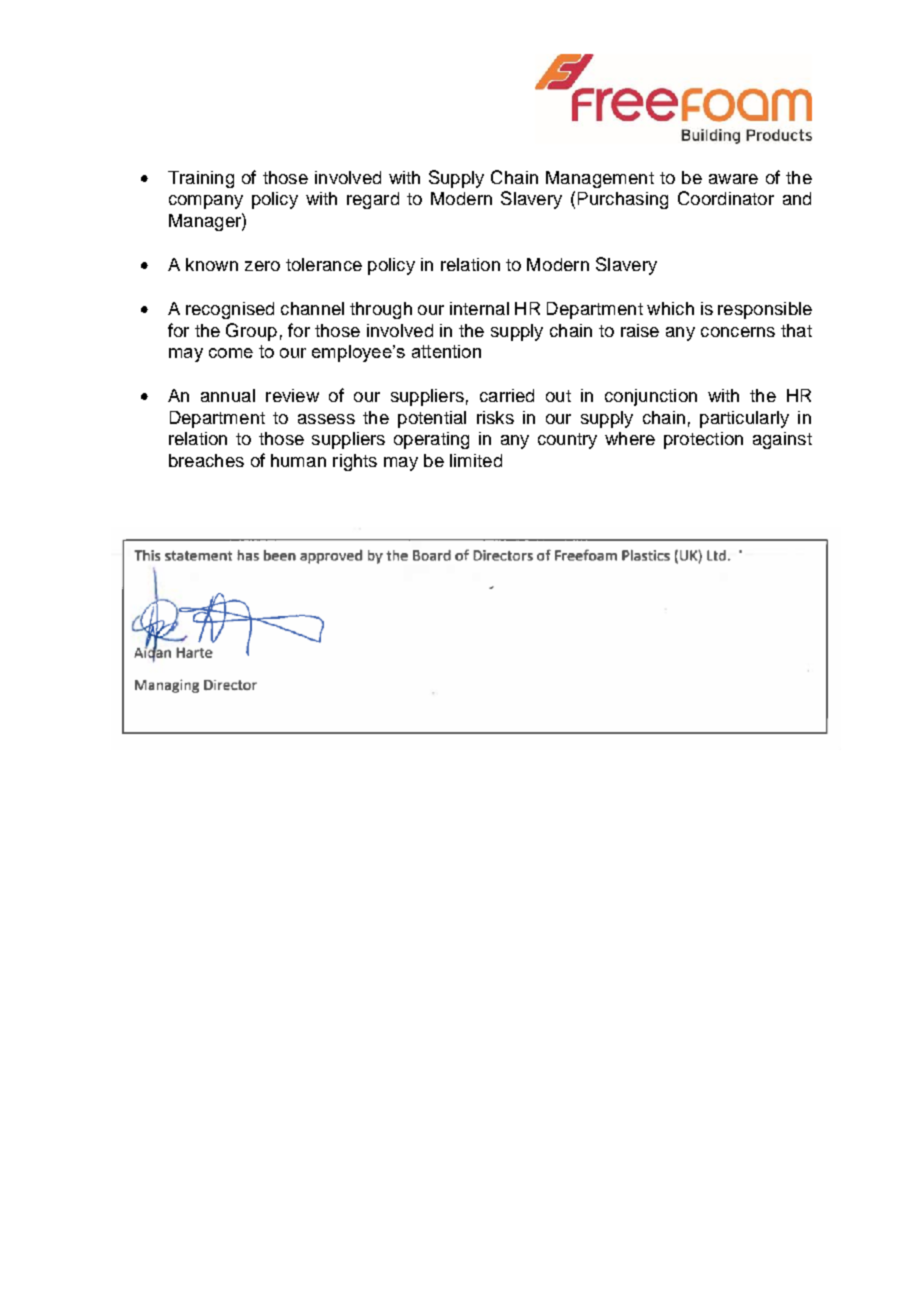  I want to click on zero, so click(262, 266).
